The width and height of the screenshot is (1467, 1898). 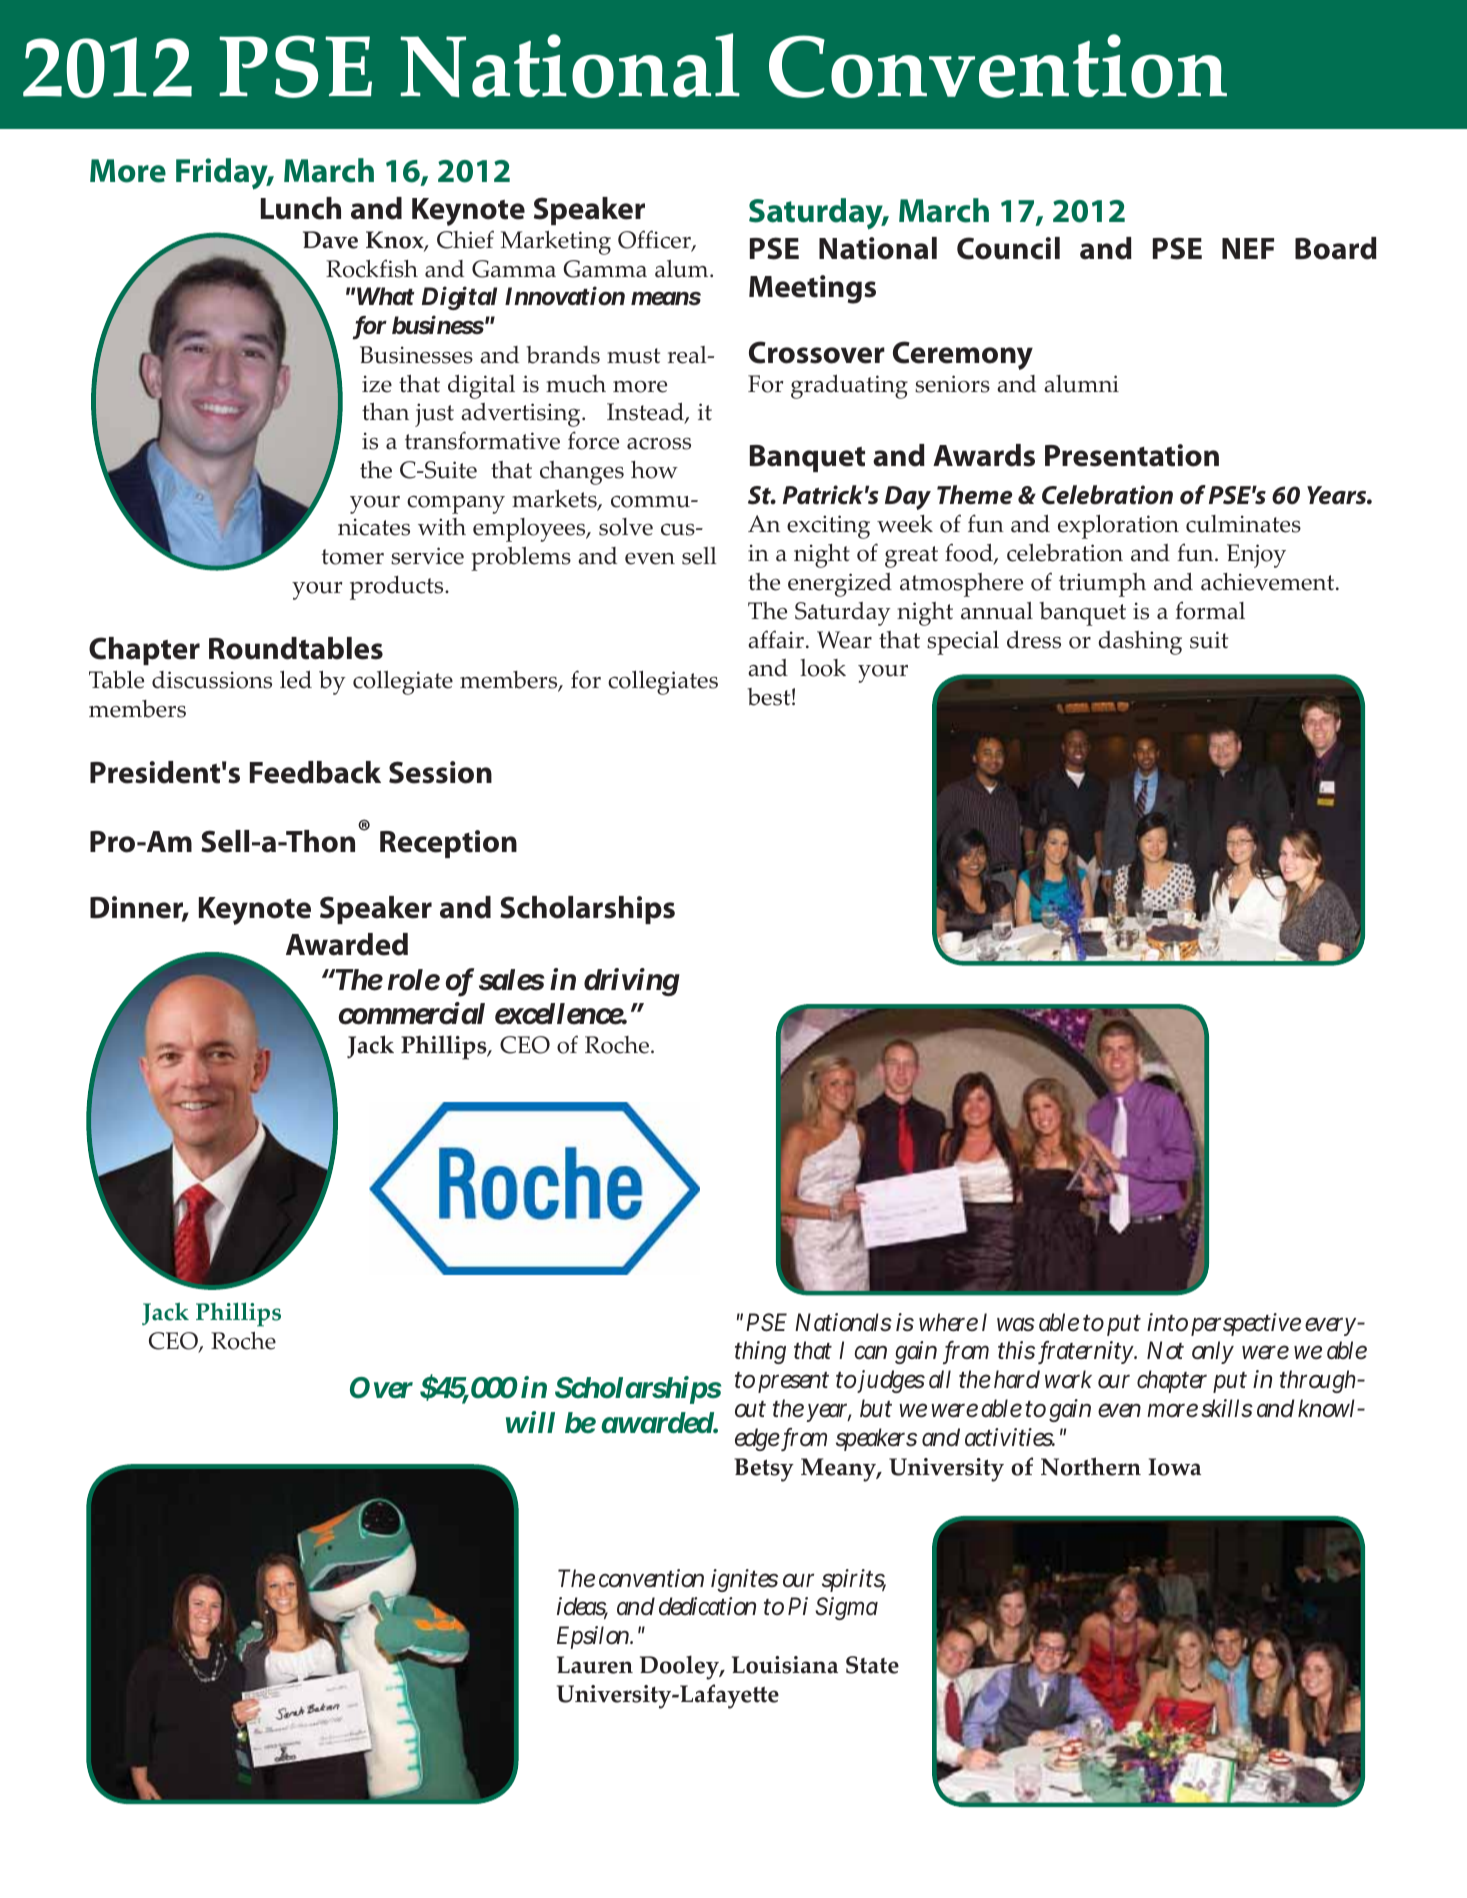 I want to click on energized, so click(x=840, y=585).
